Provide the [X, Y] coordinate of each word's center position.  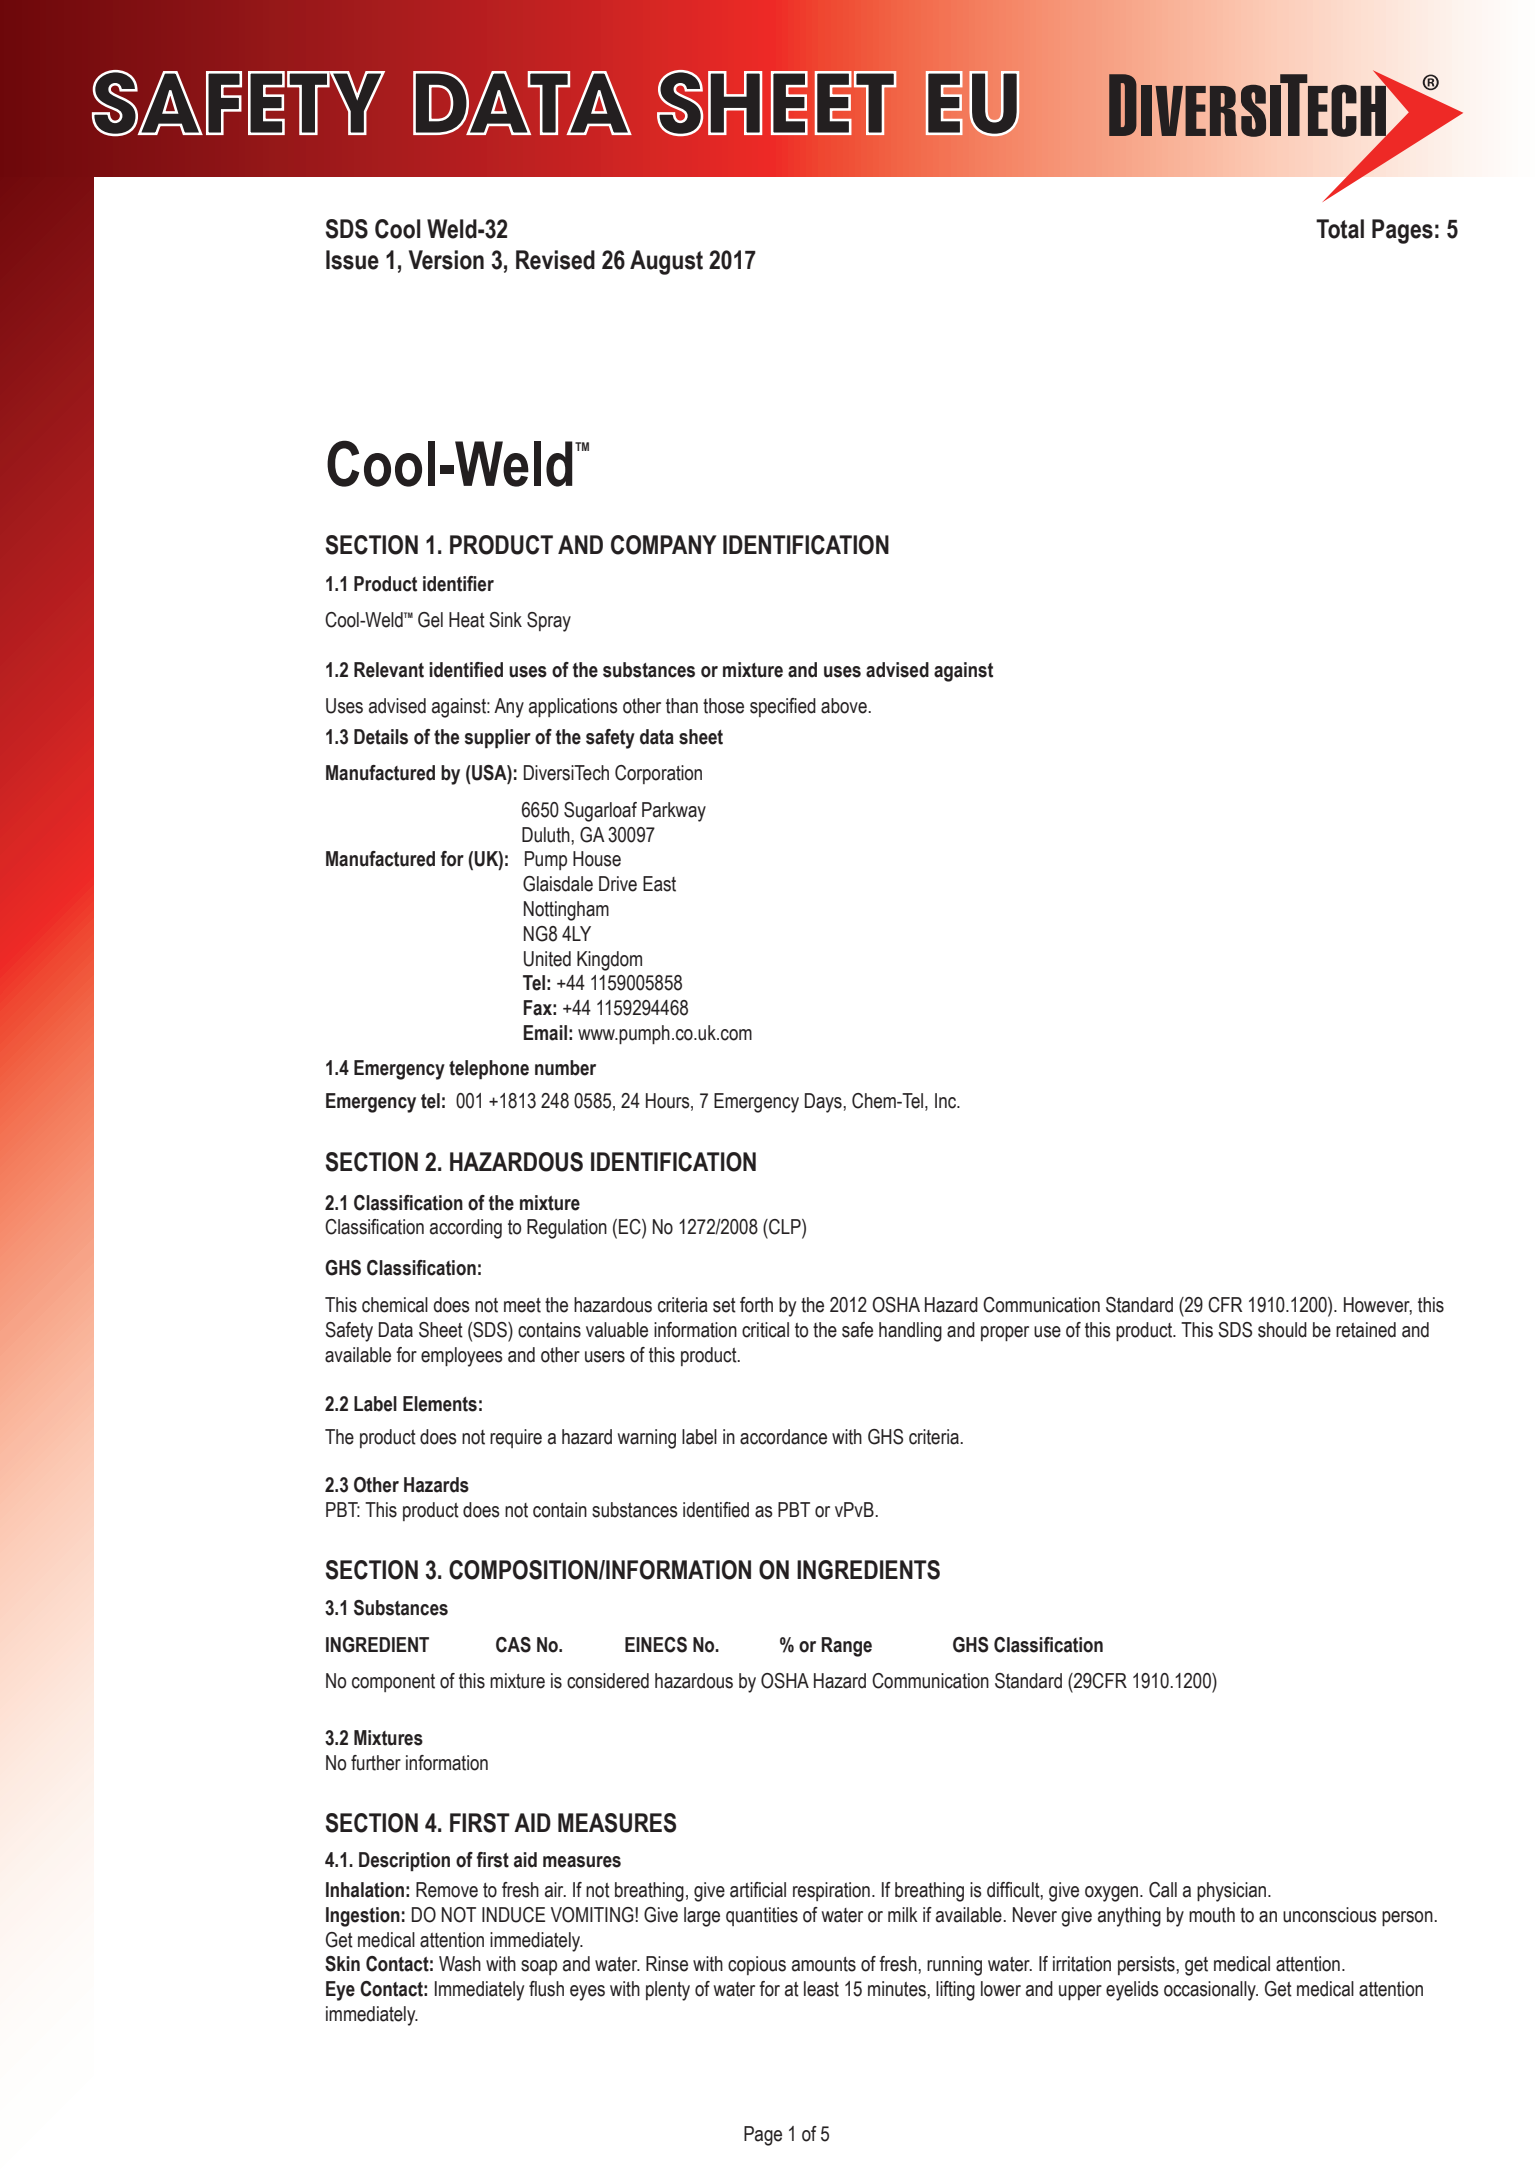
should [1282, 1330]
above [845, 706]
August [666, 262]
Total [1340, 229]
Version [446, 260]
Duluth [547, 835]
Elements [440, 1404]
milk [903, 1914]
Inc [947, 1101]
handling [910, 1332]
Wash [460, 1964]
